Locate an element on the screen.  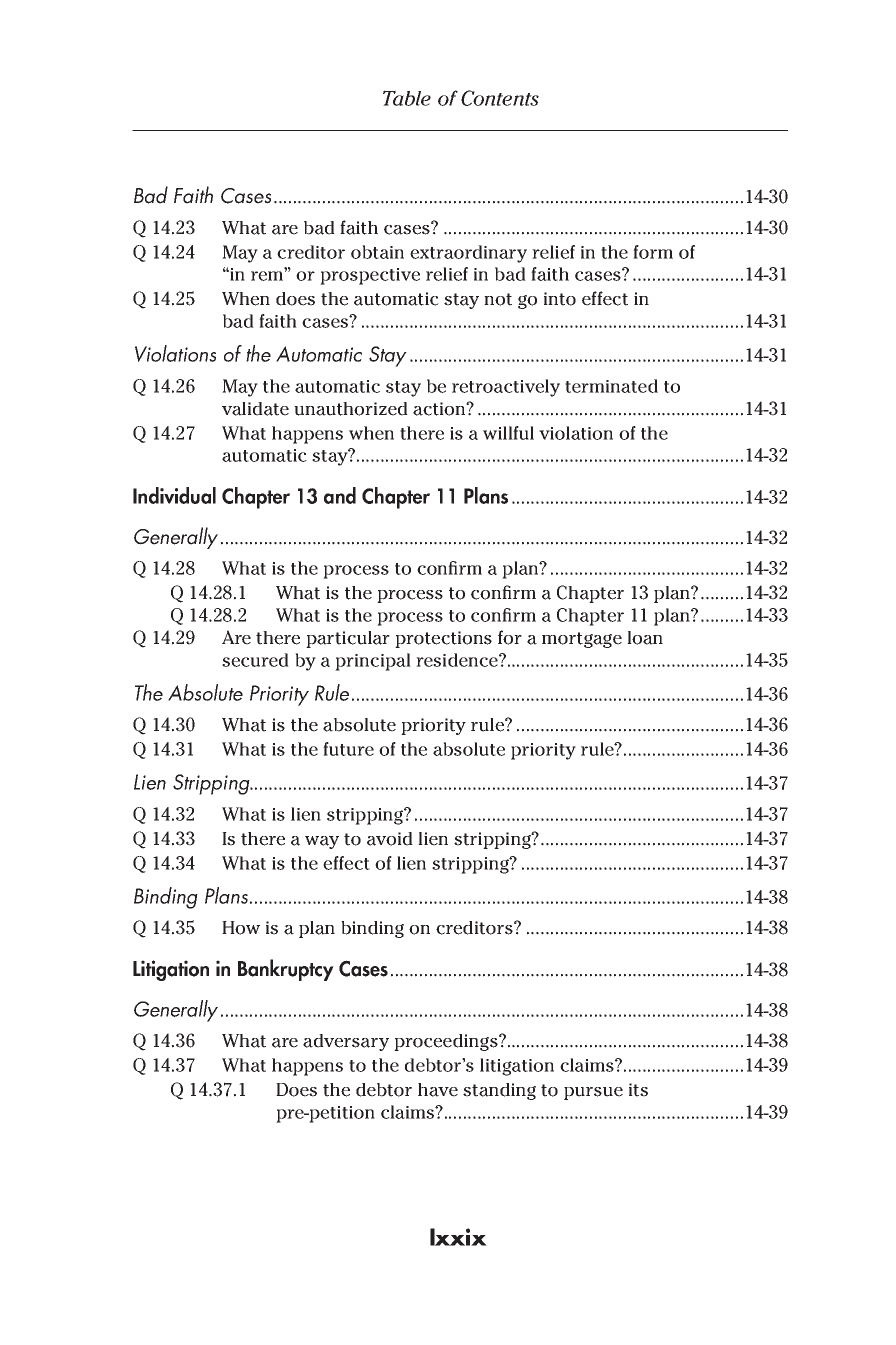
have is located at coordinates (438, 1090).
